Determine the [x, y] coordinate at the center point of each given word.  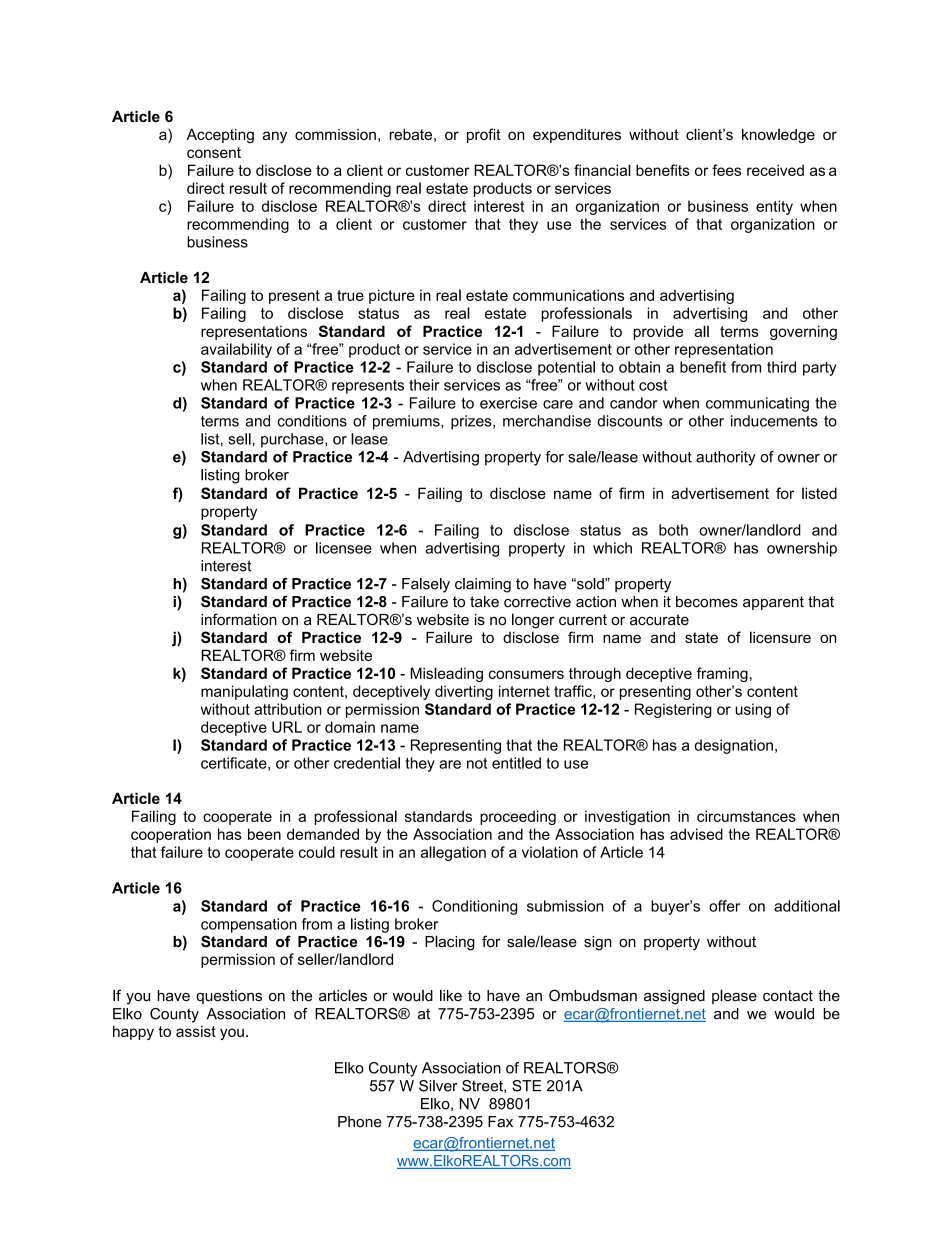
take [484, 602]
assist [196, 1031]
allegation [453, 853]
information [239, 619]
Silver [438, 1086]
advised [696, 834]
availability [236, 350]
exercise [508, 403]
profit [484, 135]
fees [726, 170]
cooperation [171, 835]
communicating [757, 404]
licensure [780, 637]
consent [214, 152]
